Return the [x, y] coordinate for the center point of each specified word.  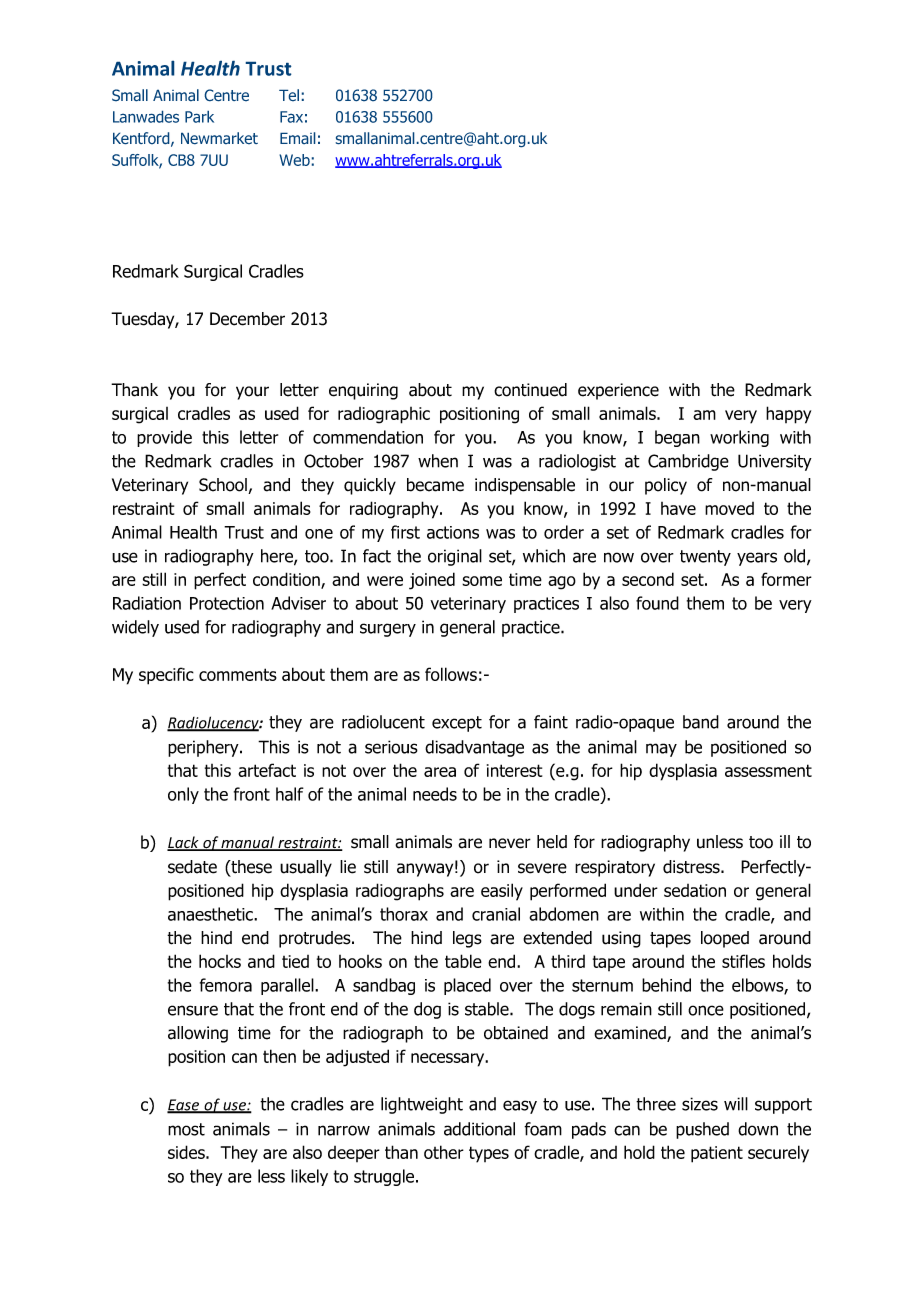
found [657, 603]
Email [298, 138]
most [186, 1129]
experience [618, 391]
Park [199, 116]
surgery [388, 630]
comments [238, 674]
